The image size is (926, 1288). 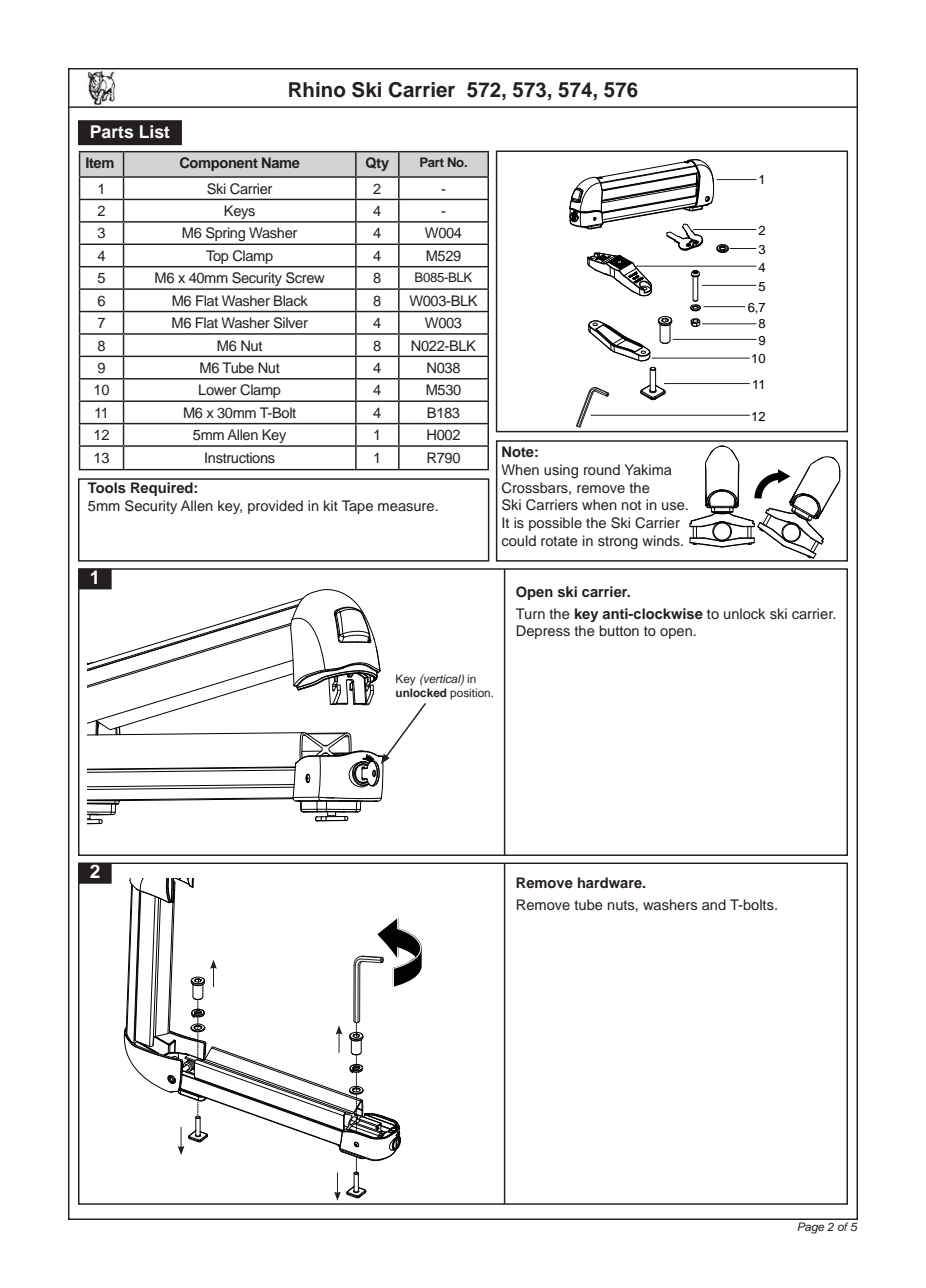 I want to click on Qty, so click(x=377, y=164).
